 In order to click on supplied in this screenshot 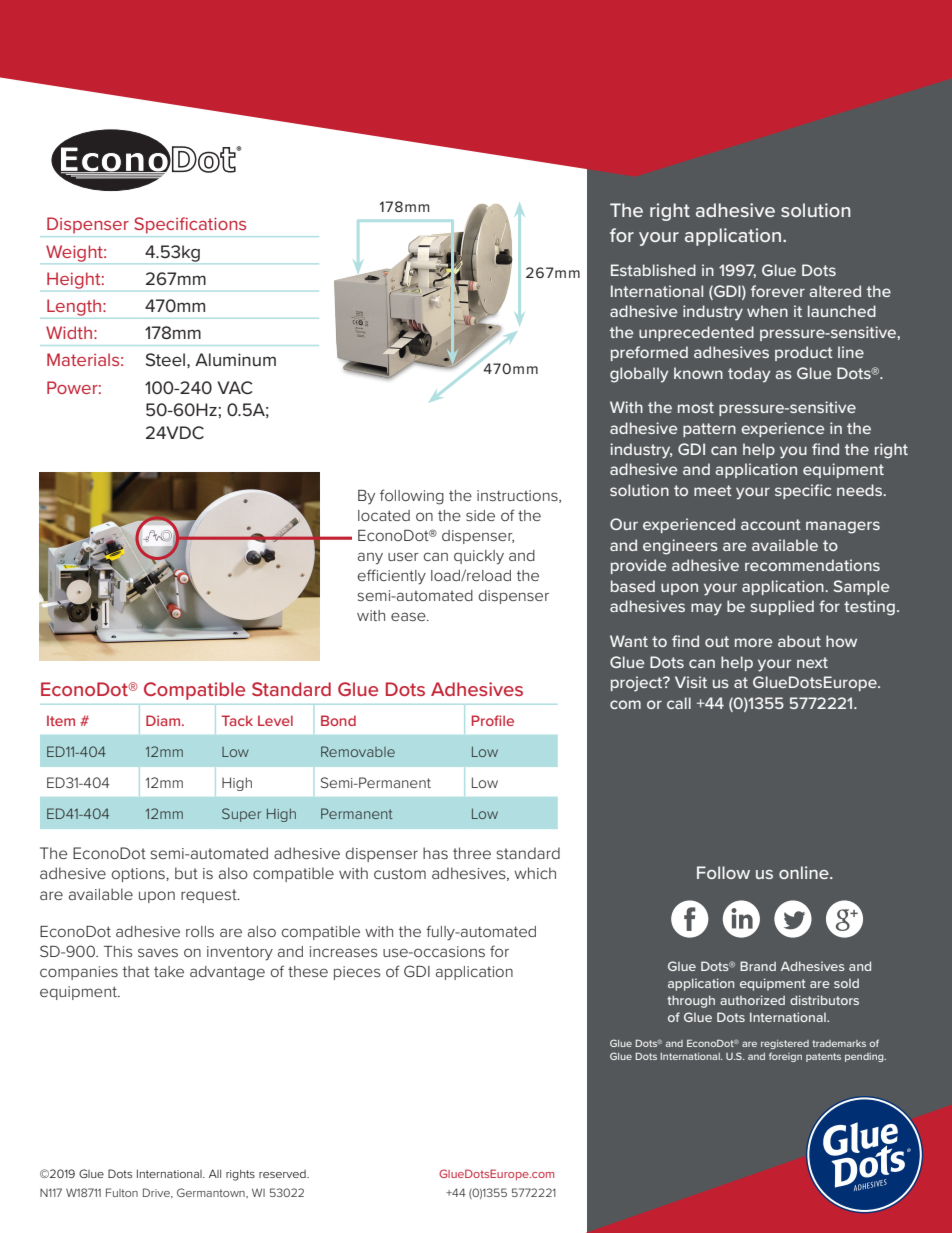, I will do `click(782, 607)`.
